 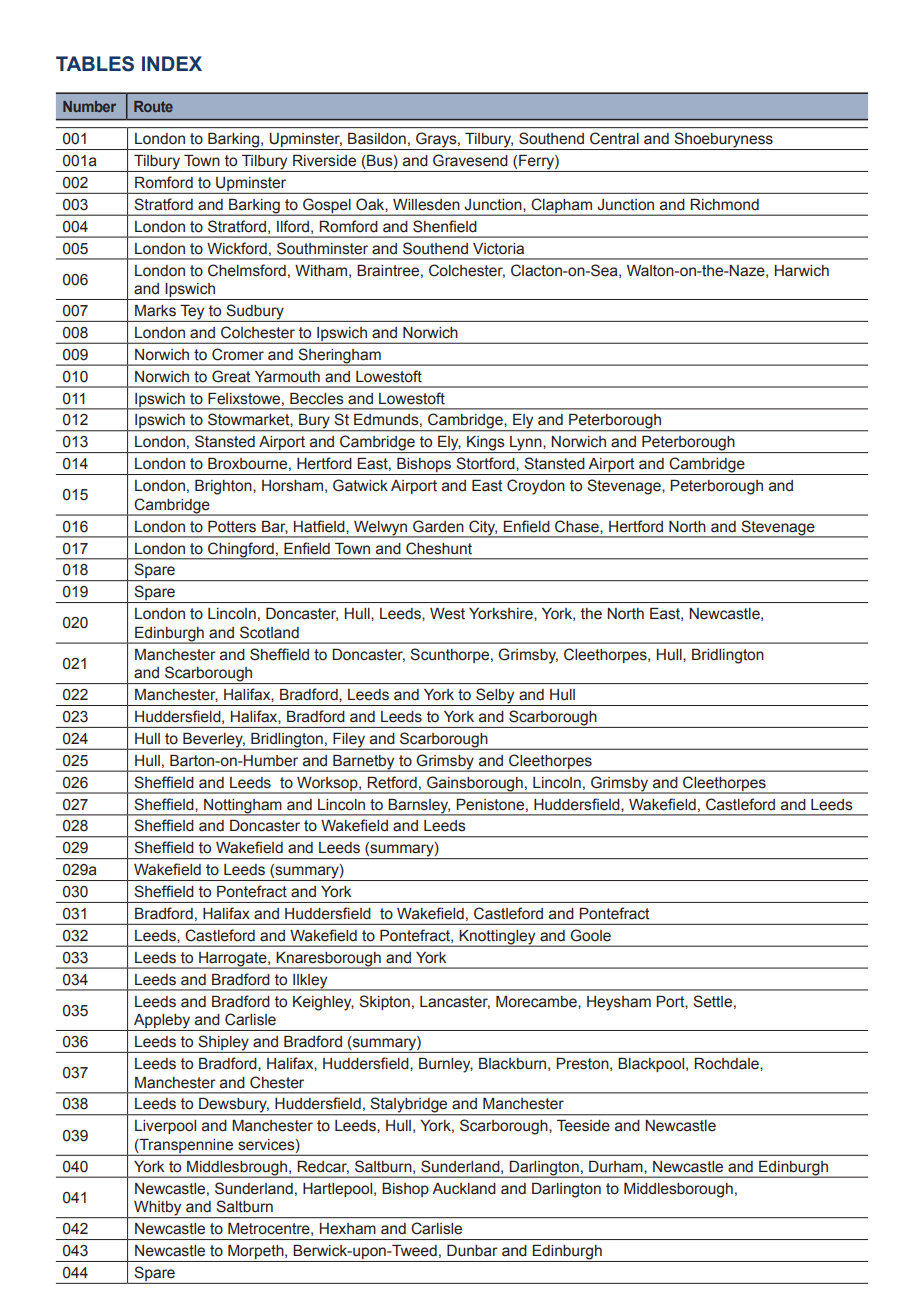 What do you see at coordinates (153, 106) in the screenshot?
I see `Route` at bounding box center [153, 106].
